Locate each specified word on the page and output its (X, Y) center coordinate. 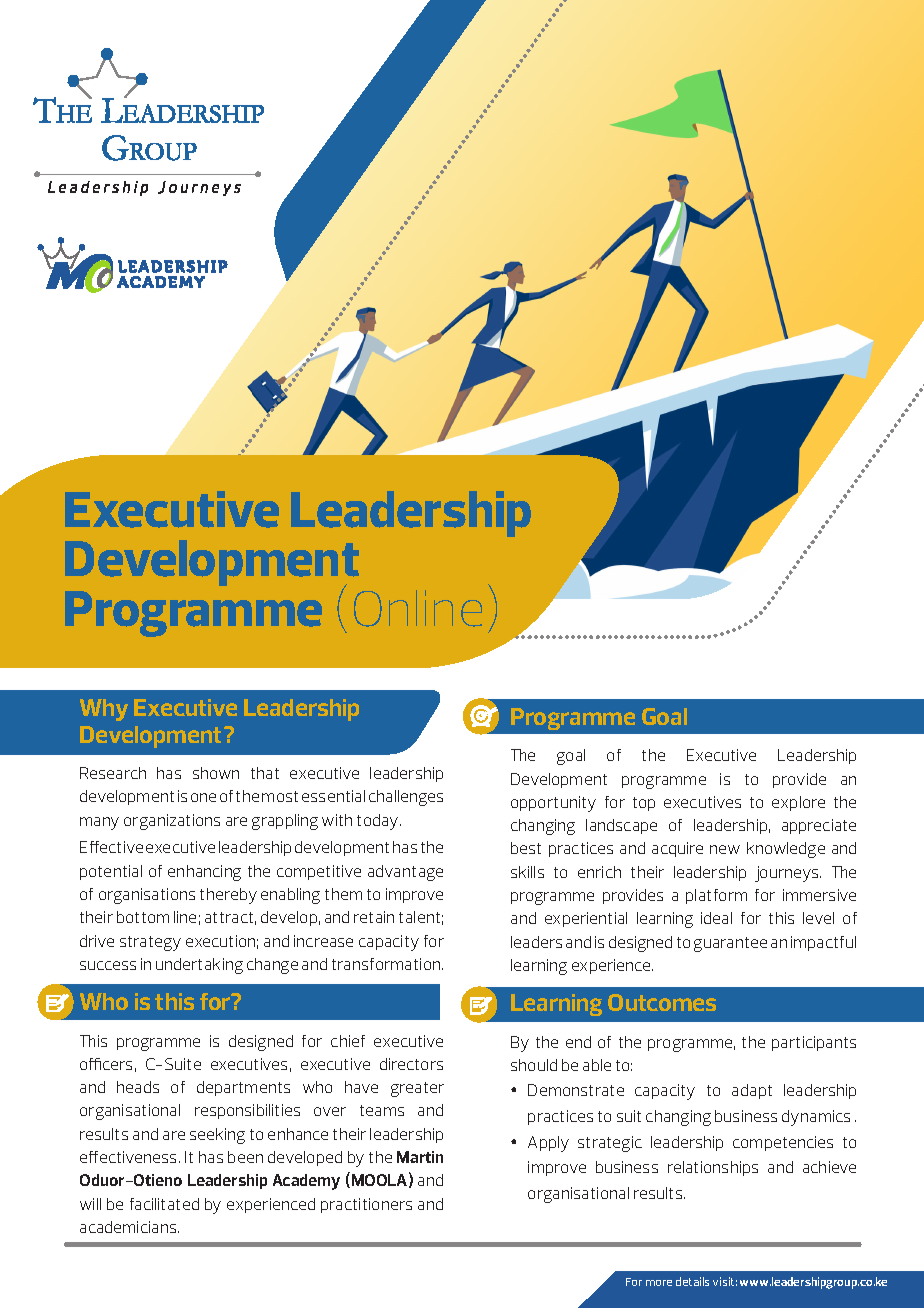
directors (411, 1064)
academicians (129, 1227)
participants (814, 1043)
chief (348, 1041)
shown (216, 773)
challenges (406, 798)
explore (798, 803)
